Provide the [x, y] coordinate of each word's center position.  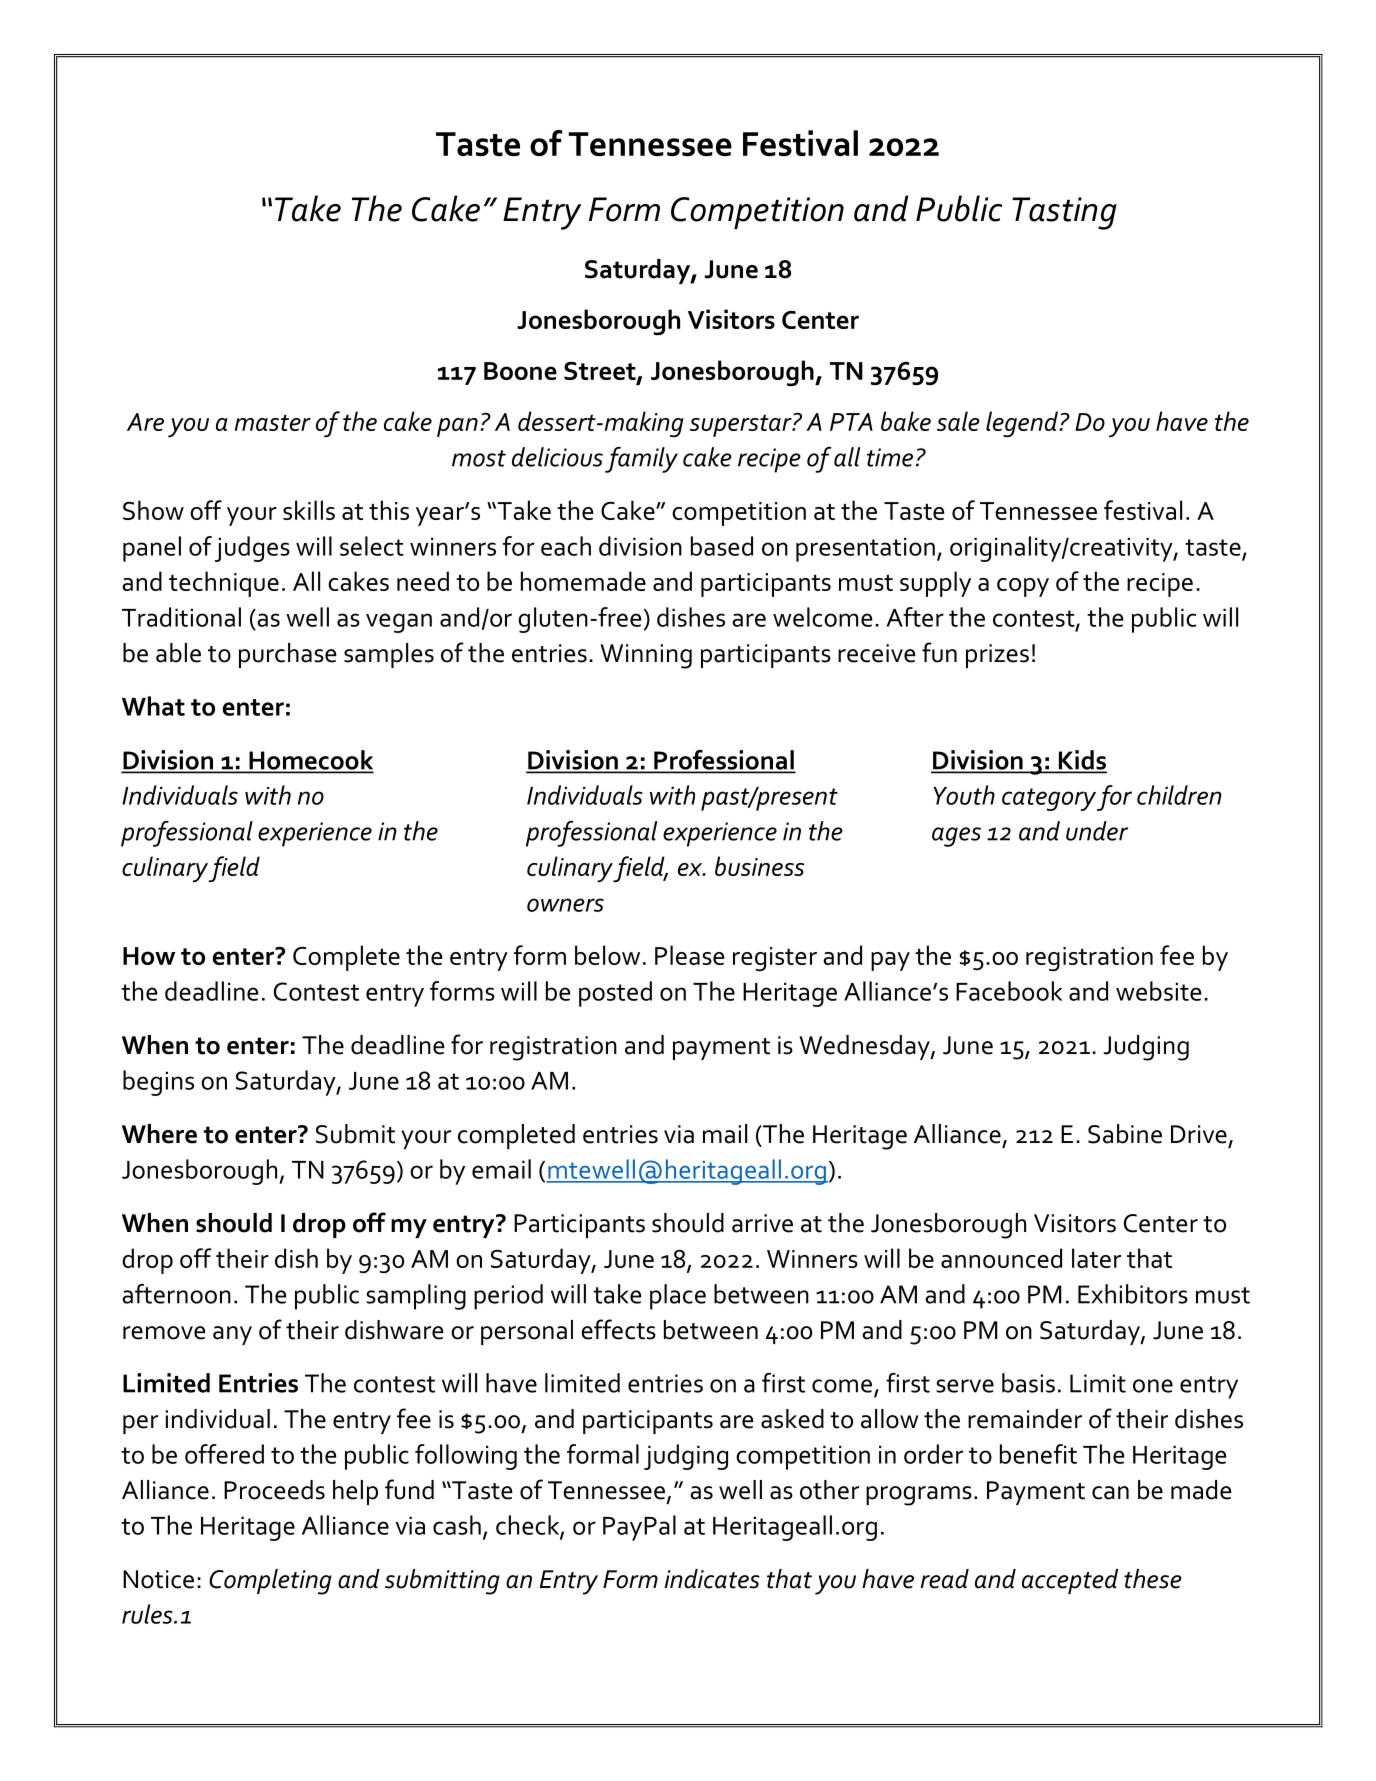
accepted [1070, 1581]
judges [252, 549]
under [1097, 831]
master [273, 423]
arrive [762, 1223]
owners [565, 905]
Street [601, 372]
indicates [712, 1579]
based [722, 546]
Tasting [1064, 213]
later [1096, 1258]
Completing [270, 1582]
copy [1023, 587]
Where [159, 1134]
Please [690, 955]
